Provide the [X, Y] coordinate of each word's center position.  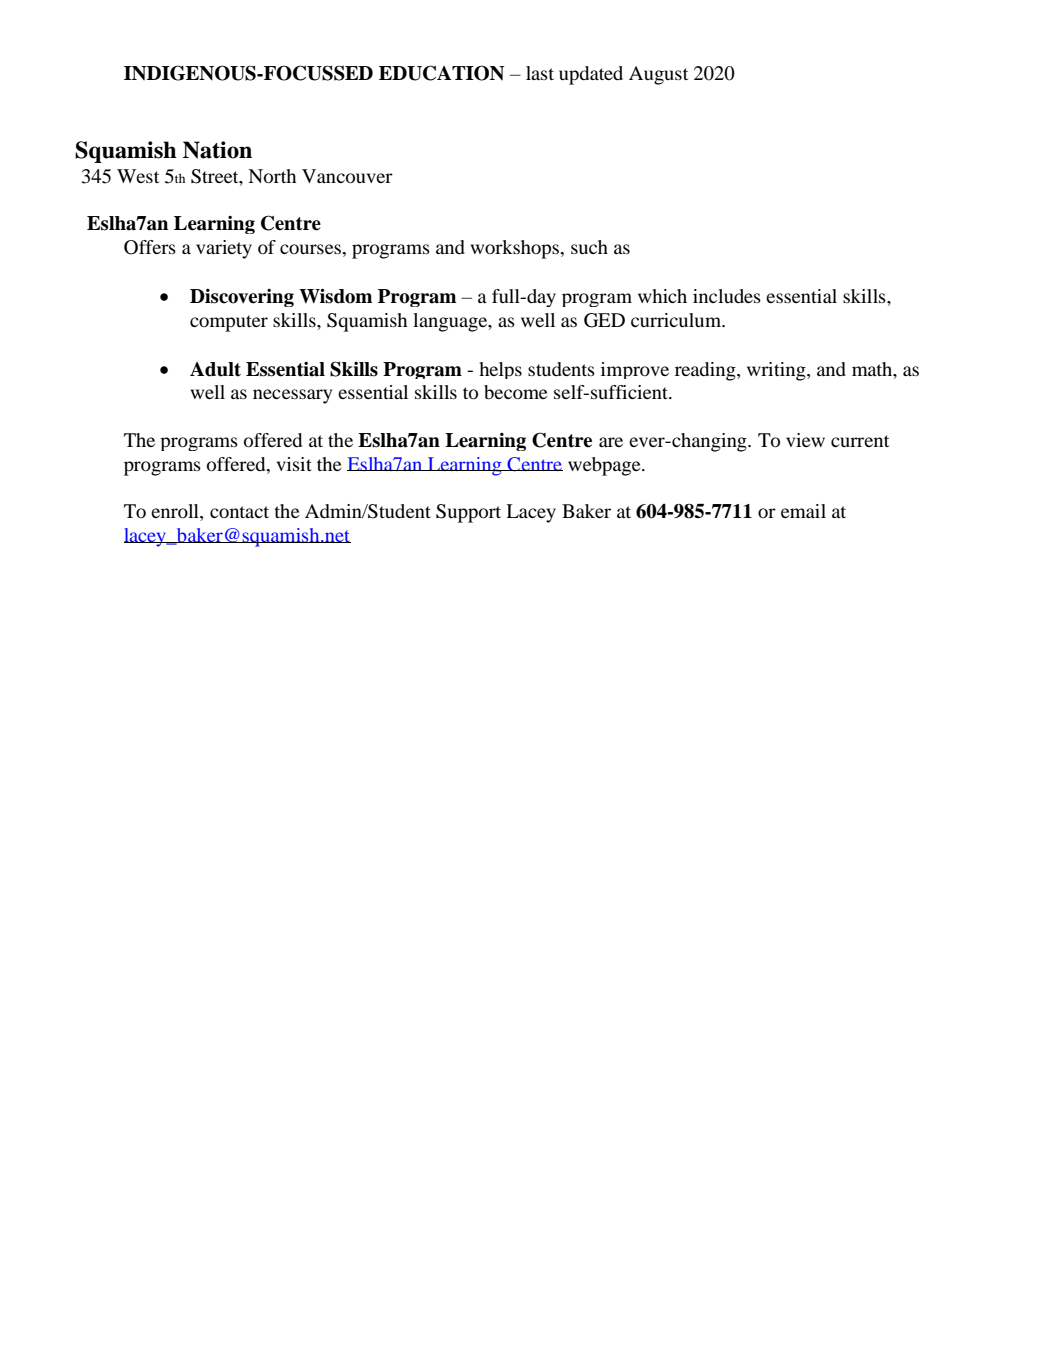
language [451, 322]
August [658, 75]
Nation [217, 150]
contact [239, 512]
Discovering [242, 298]
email [803, 511]
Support [468, 513]
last [540, 73]
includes [727, 296]
